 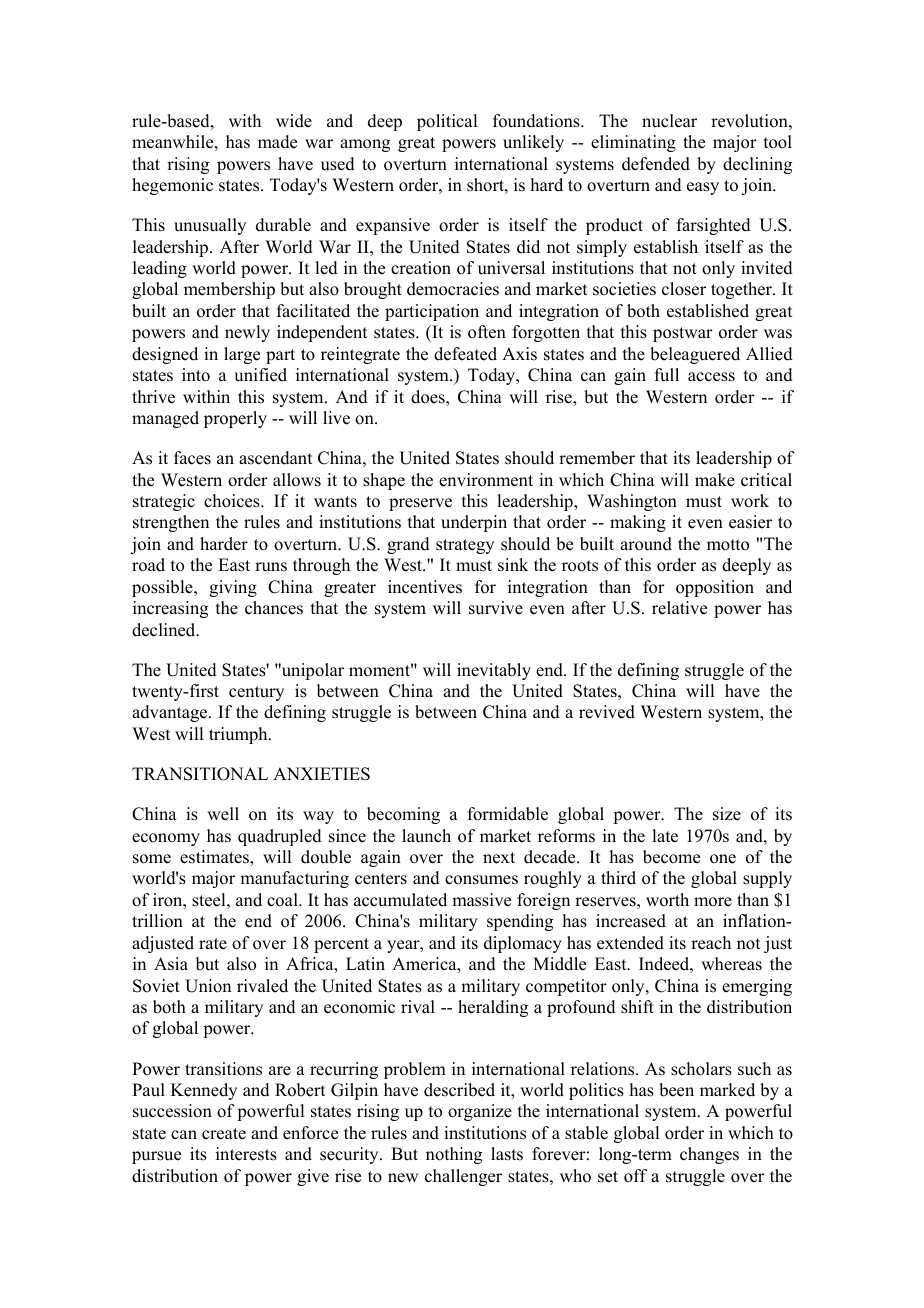 I want to click on estimates, so click(x=215, y=857).
